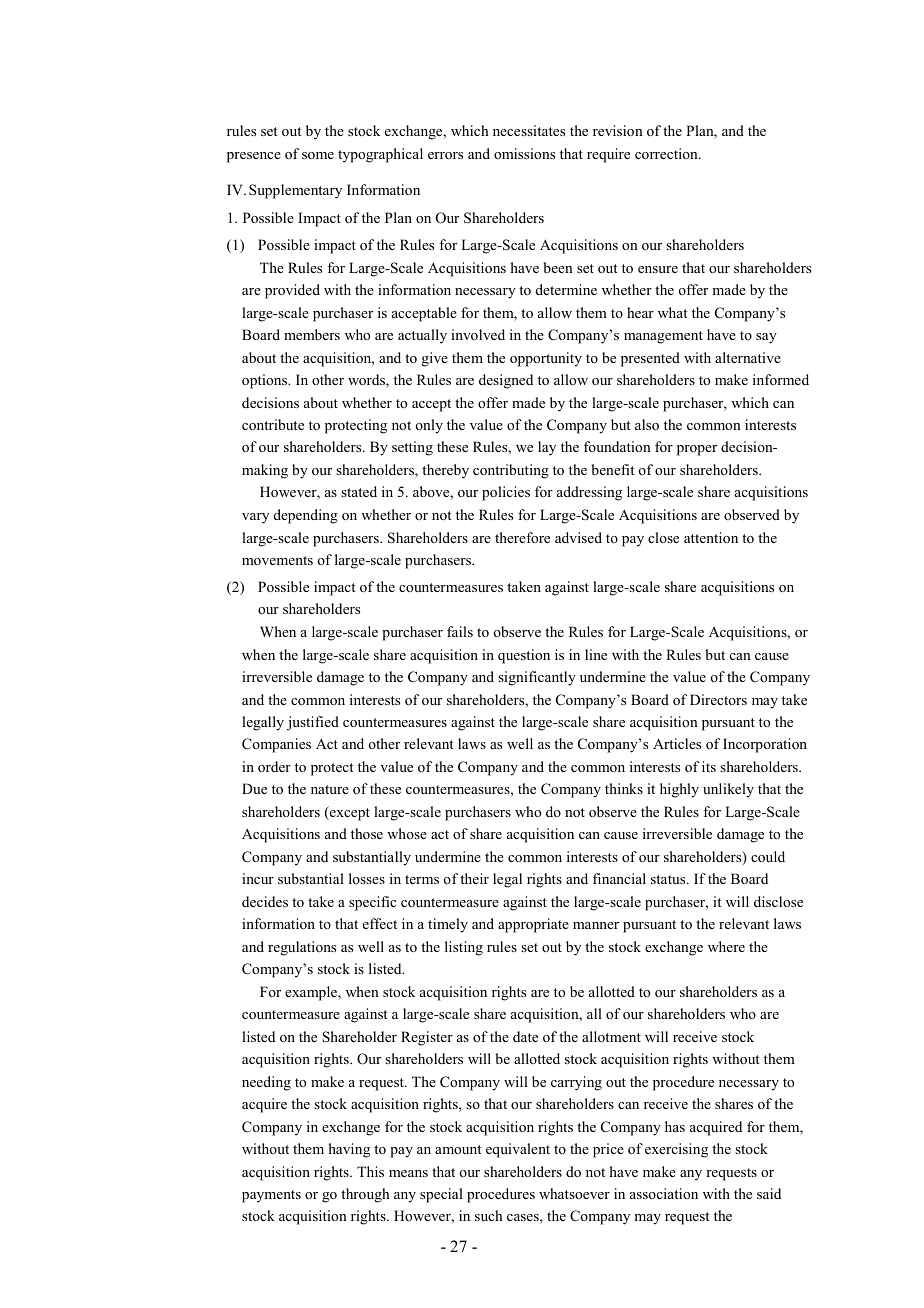 The width and height of the screenshot is (924, 1308). Describe the element at coordinates (676, 1150) in the screenshot. I see `exercising` at that location.
